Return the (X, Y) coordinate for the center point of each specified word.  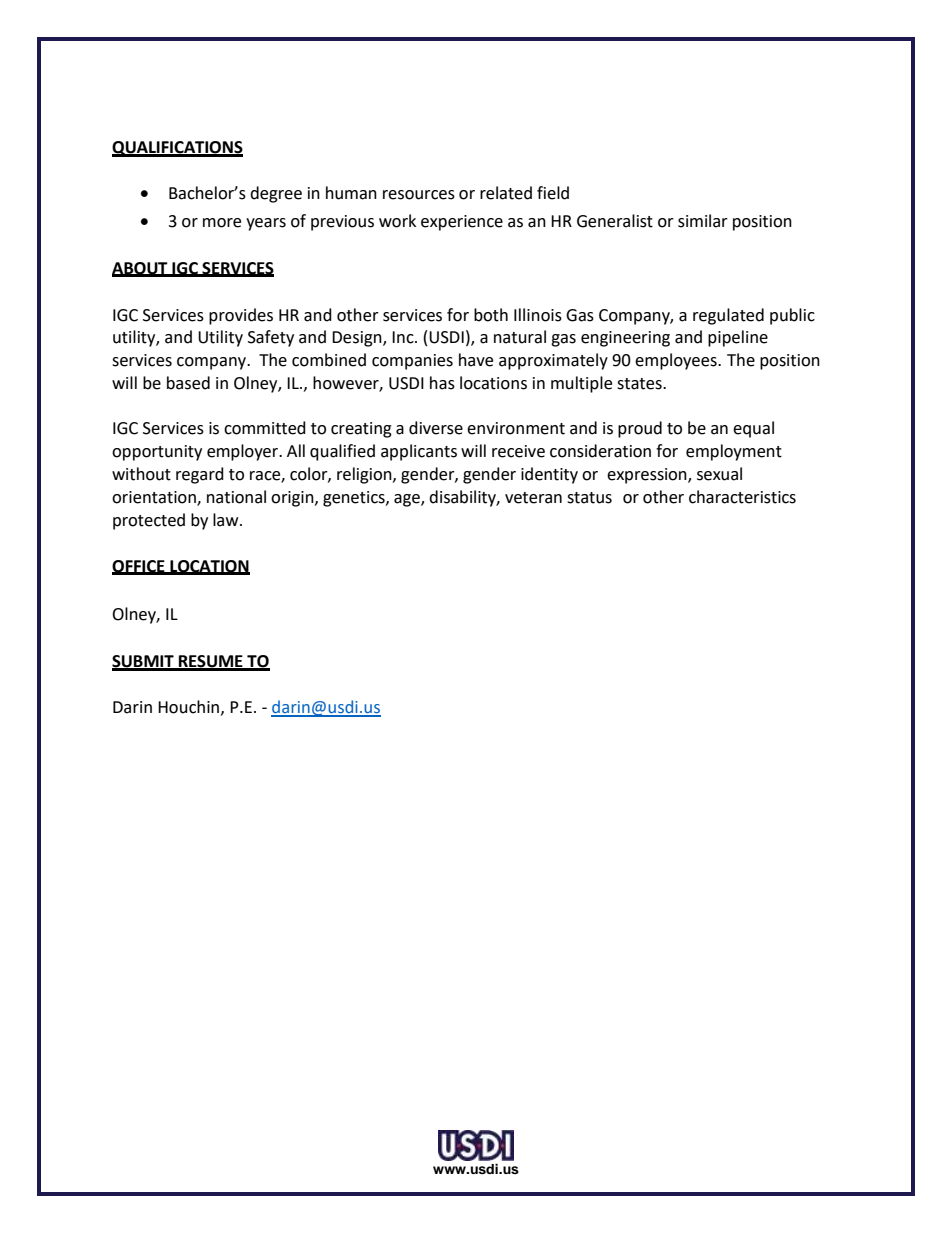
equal (753, 429)
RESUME (211, 662)
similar (703, 221)
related (506, 193)
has (442, 383)
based (188, 383)
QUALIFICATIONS (177, 149)
